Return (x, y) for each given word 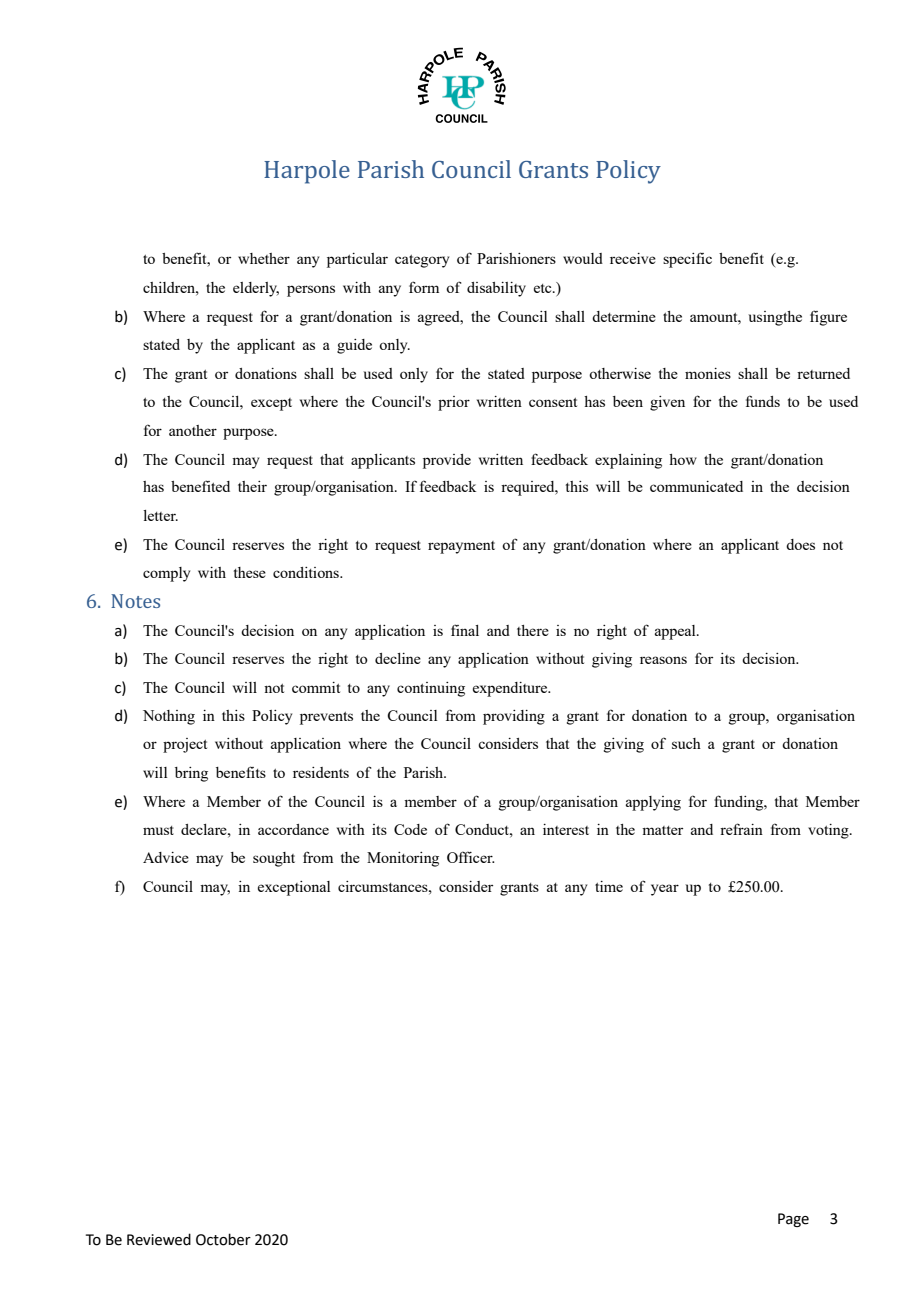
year (665, 890)
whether (264, 258)
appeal (676, 632)
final (465, 630)
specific (687, 260)
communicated (696, 486)
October (223, 1239)
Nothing (169, 717)
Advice (166, 857)
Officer (471, 857)
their (252, 486)
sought (274, 859)
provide (447, 461)
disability (496, 289)
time (609, 886)
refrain (741, 829)
